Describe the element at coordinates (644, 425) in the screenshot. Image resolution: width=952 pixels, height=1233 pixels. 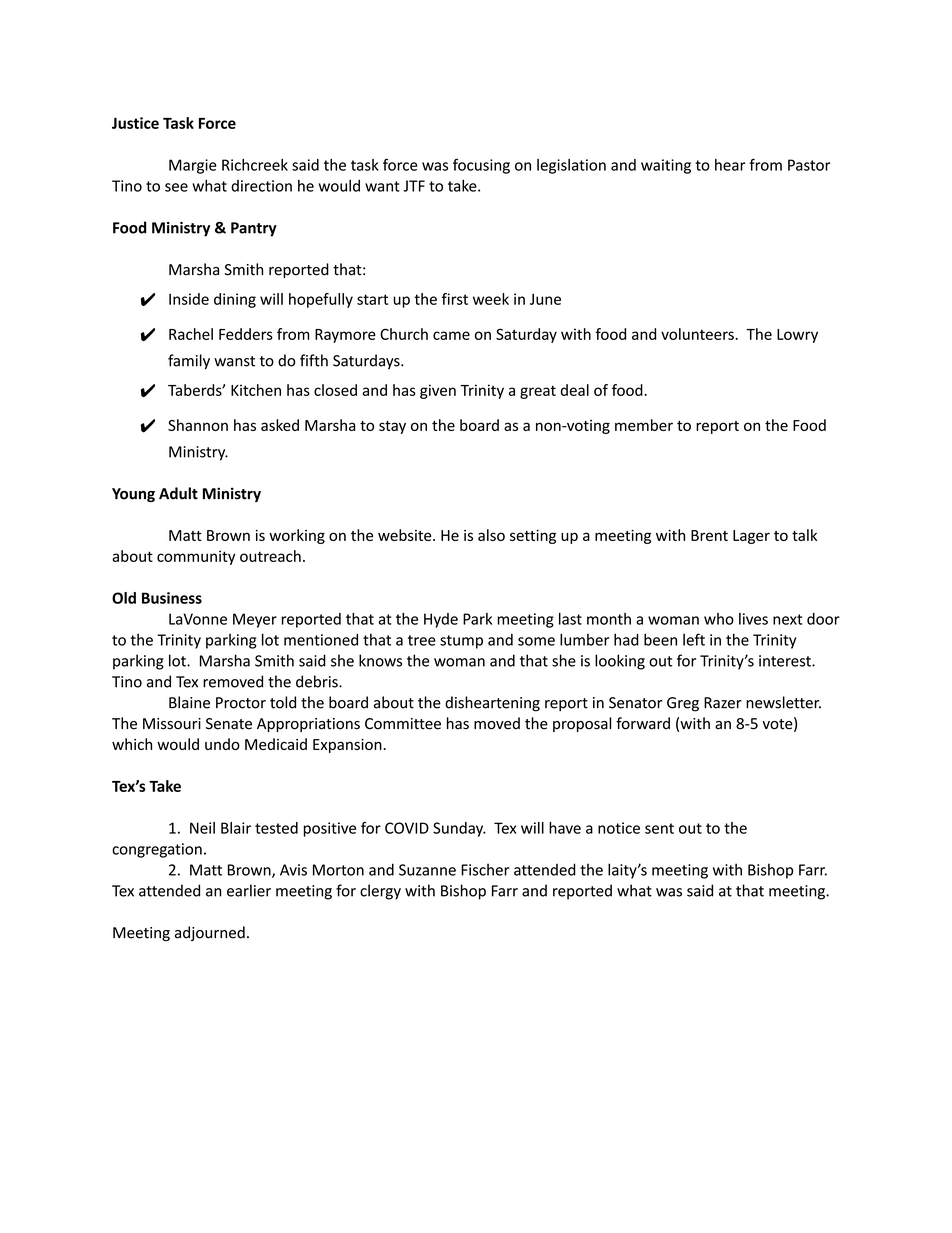
I see `member` at that location.
